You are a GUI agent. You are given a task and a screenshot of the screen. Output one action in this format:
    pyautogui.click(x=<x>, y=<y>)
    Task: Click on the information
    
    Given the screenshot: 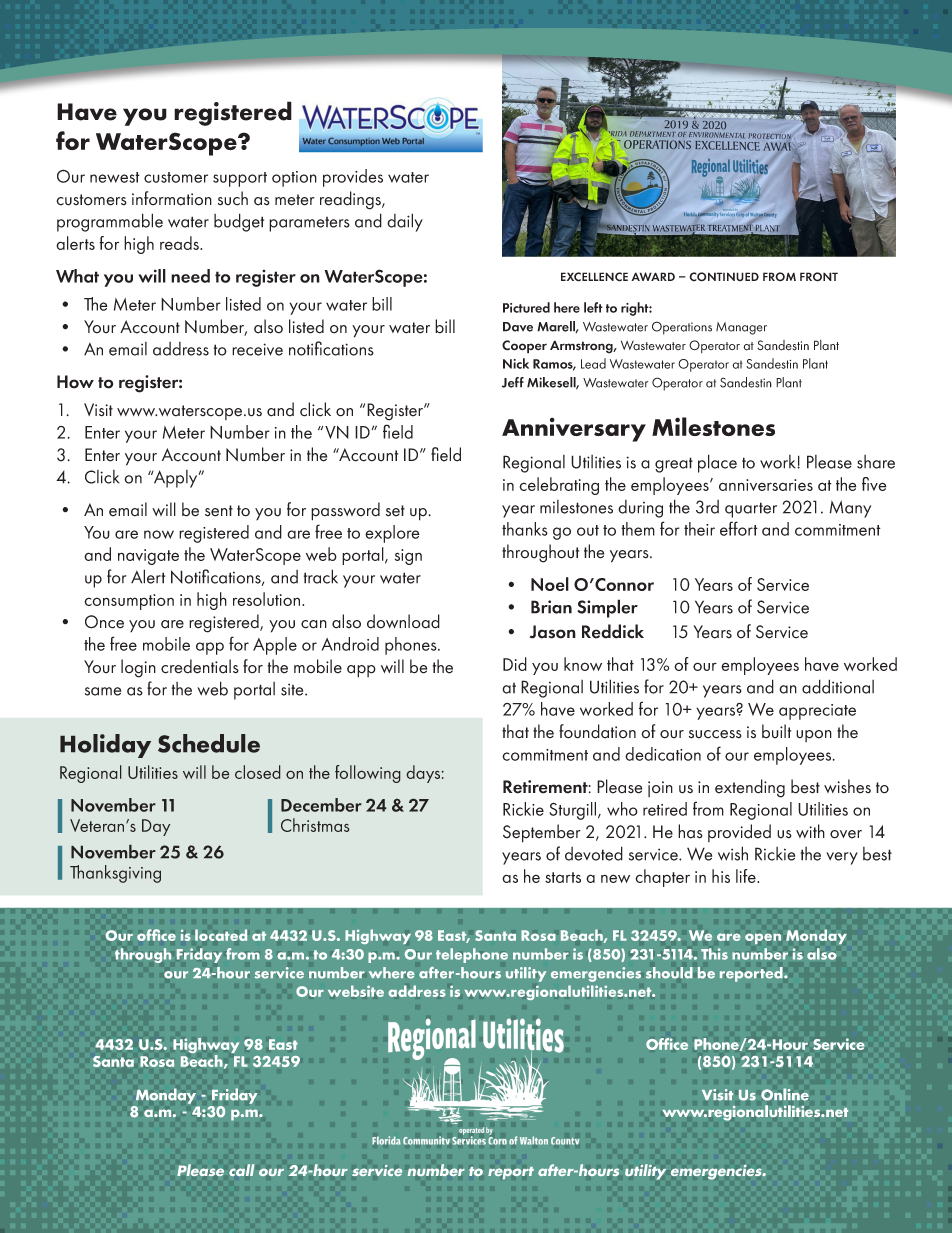 What is the action you would take?
    pyautogui.click(x=172, y=198)
